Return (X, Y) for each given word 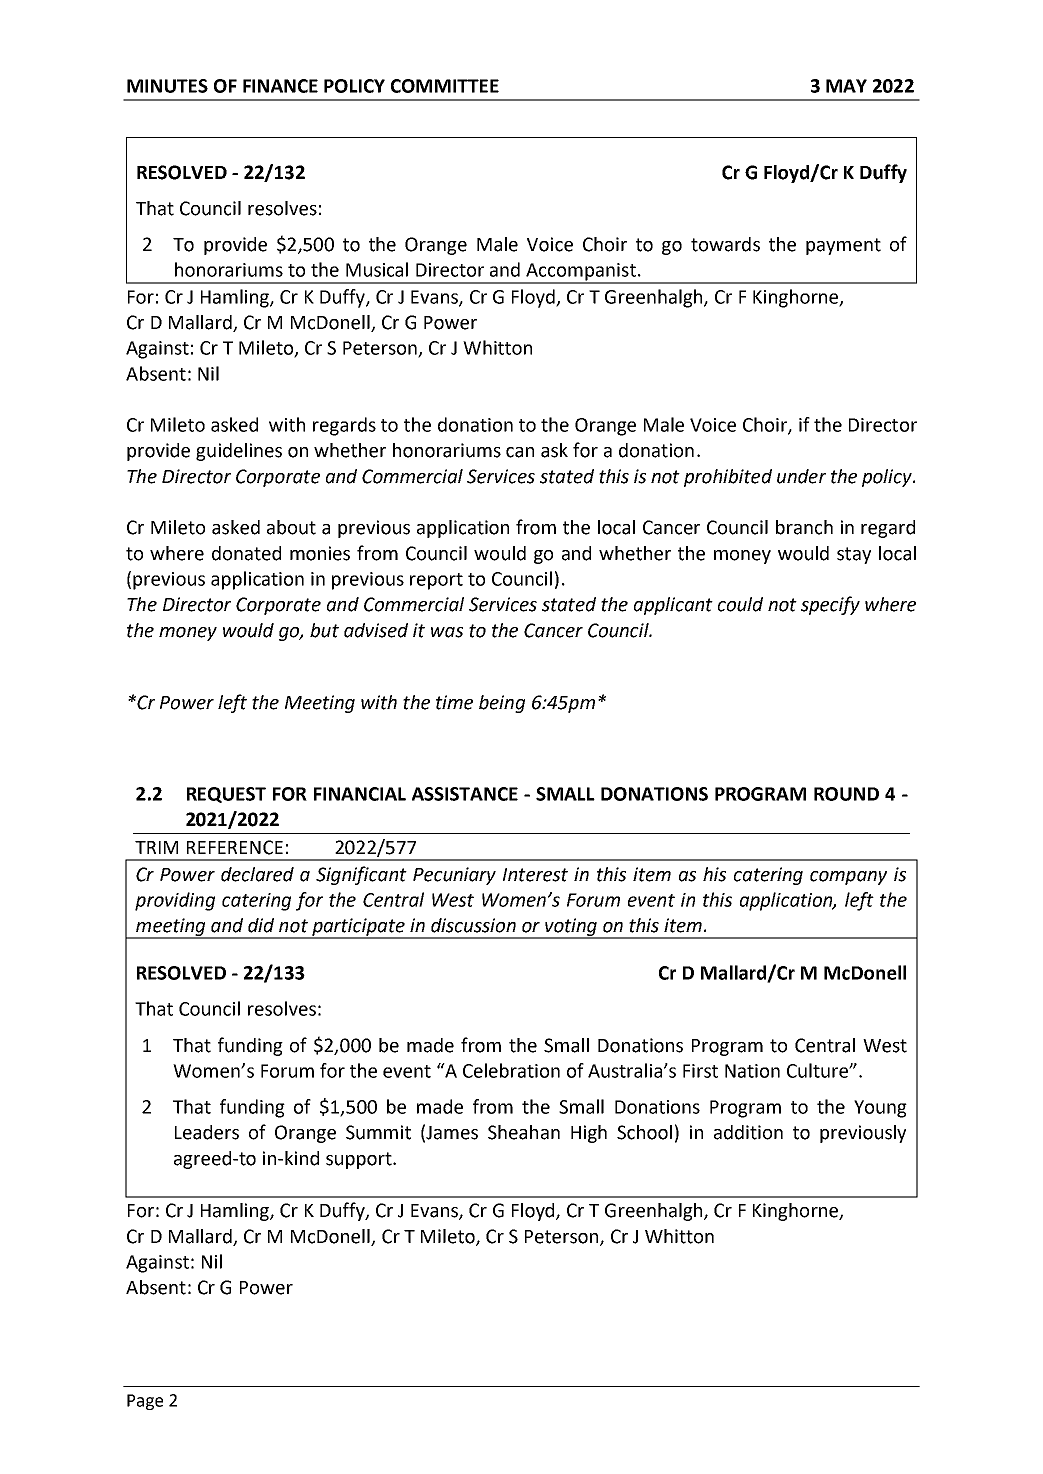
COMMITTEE (445, 86)
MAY (846, 86)
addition (748, 1132)
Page (145, 1402)
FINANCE (280, 86)
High (589, 1134)
